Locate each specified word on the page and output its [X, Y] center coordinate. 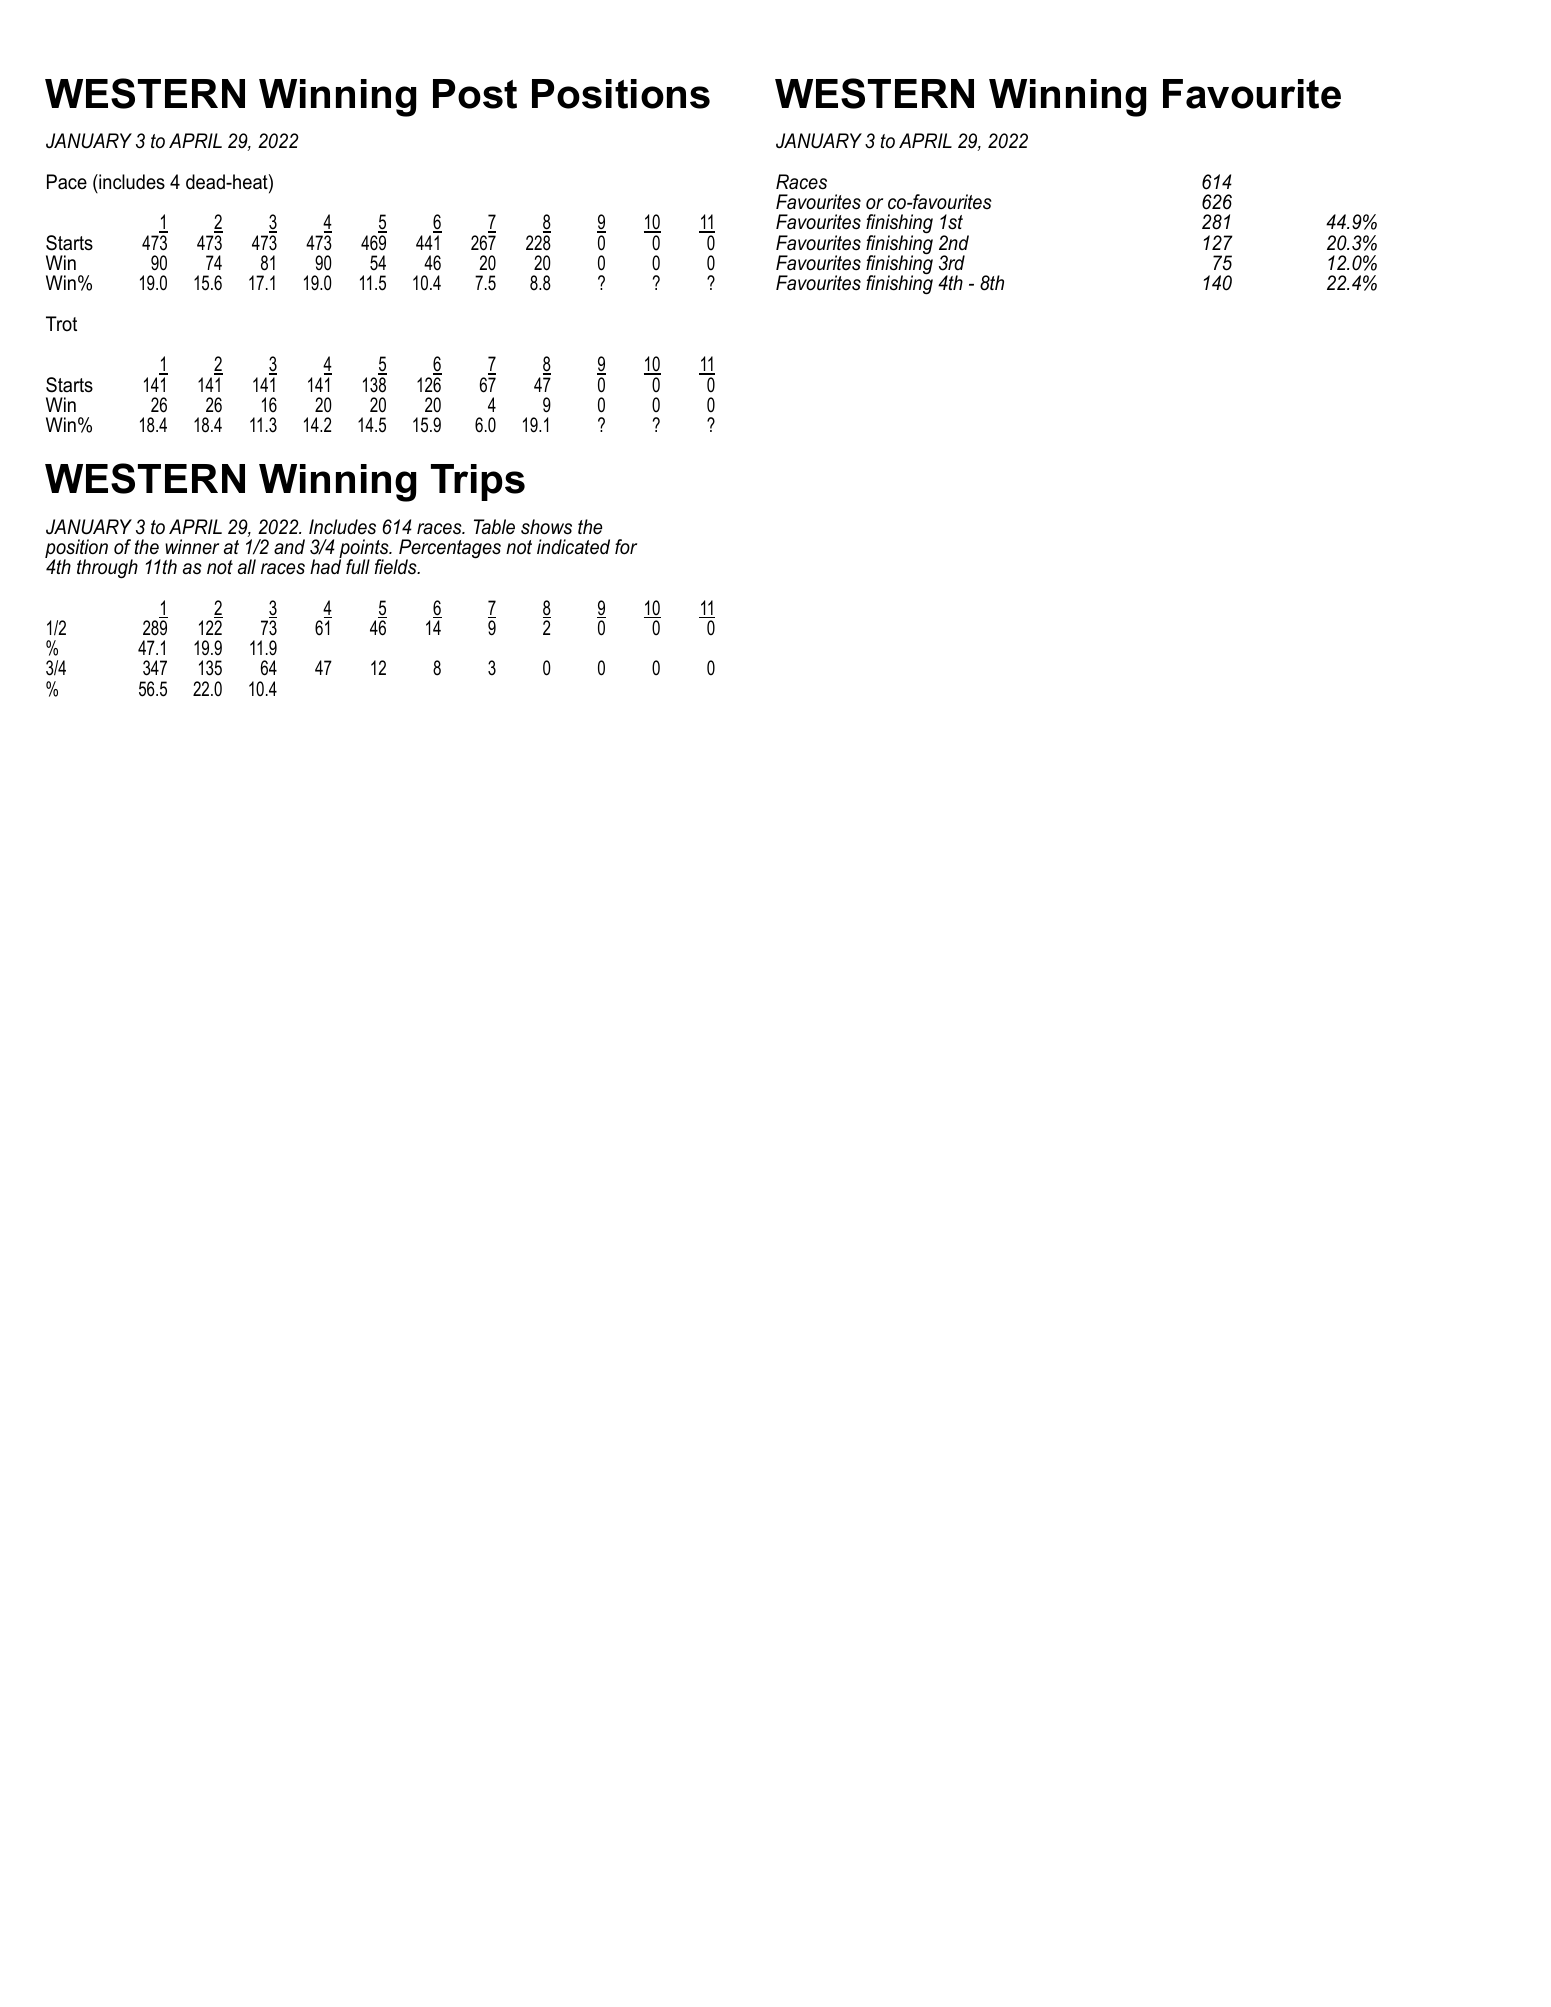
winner [192, 547]
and [289, 547]
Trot [61, 323]
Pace [67, 182]
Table [494, 526]
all [247, 566]
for [626, 546]
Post [475, 94]
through [107, 569]
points [365, 550]
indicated [573, 547]
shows [546, 527]
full [358, 566]
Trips [478, 482]
